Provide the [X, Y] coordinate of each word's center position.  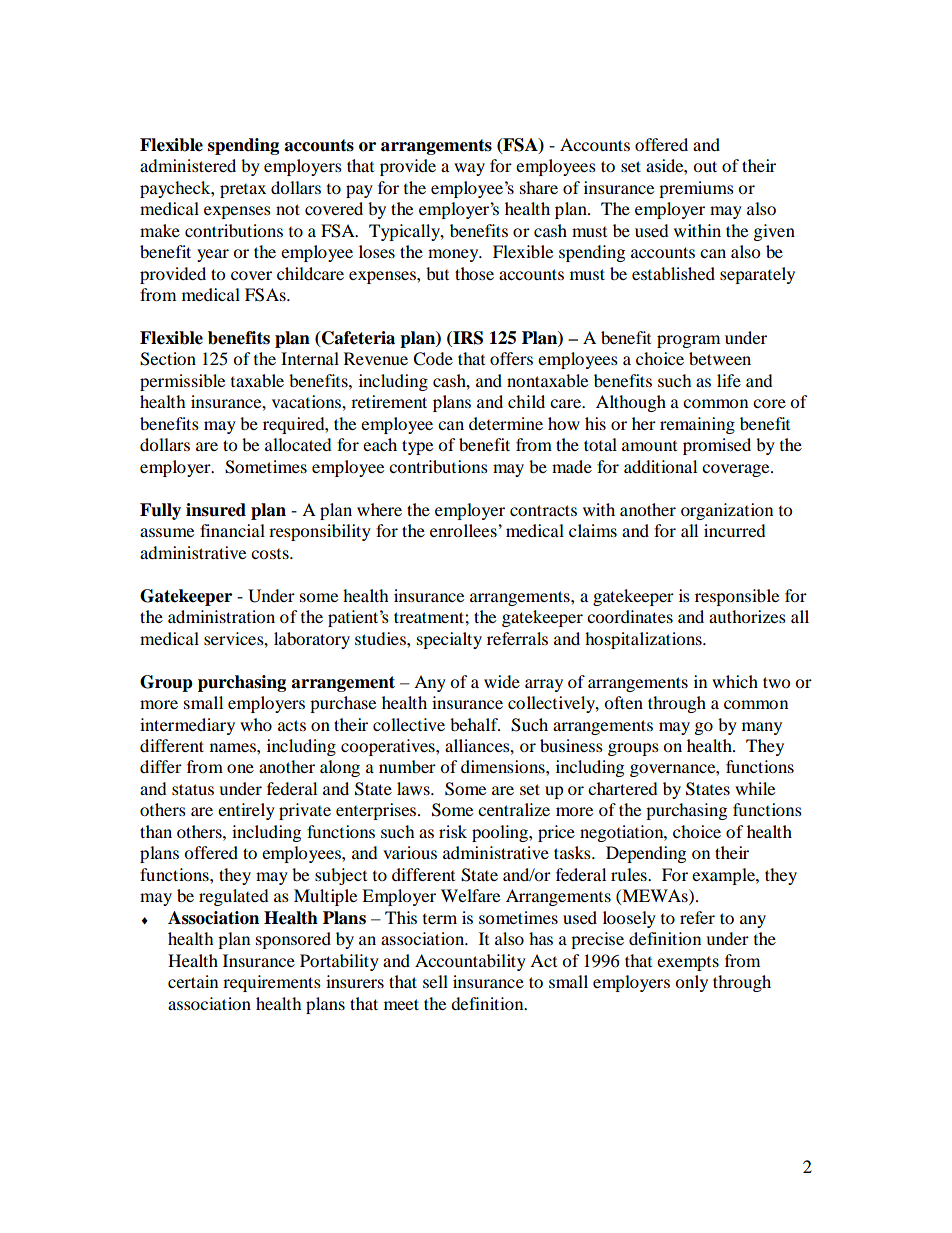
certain [193, 981]
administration [221, 616]
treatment [430, 617]
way [469, 169]
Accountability [470, 962]
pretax [243, 191]
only [691, 983]
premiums [696, 189]
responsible [737, 597]
